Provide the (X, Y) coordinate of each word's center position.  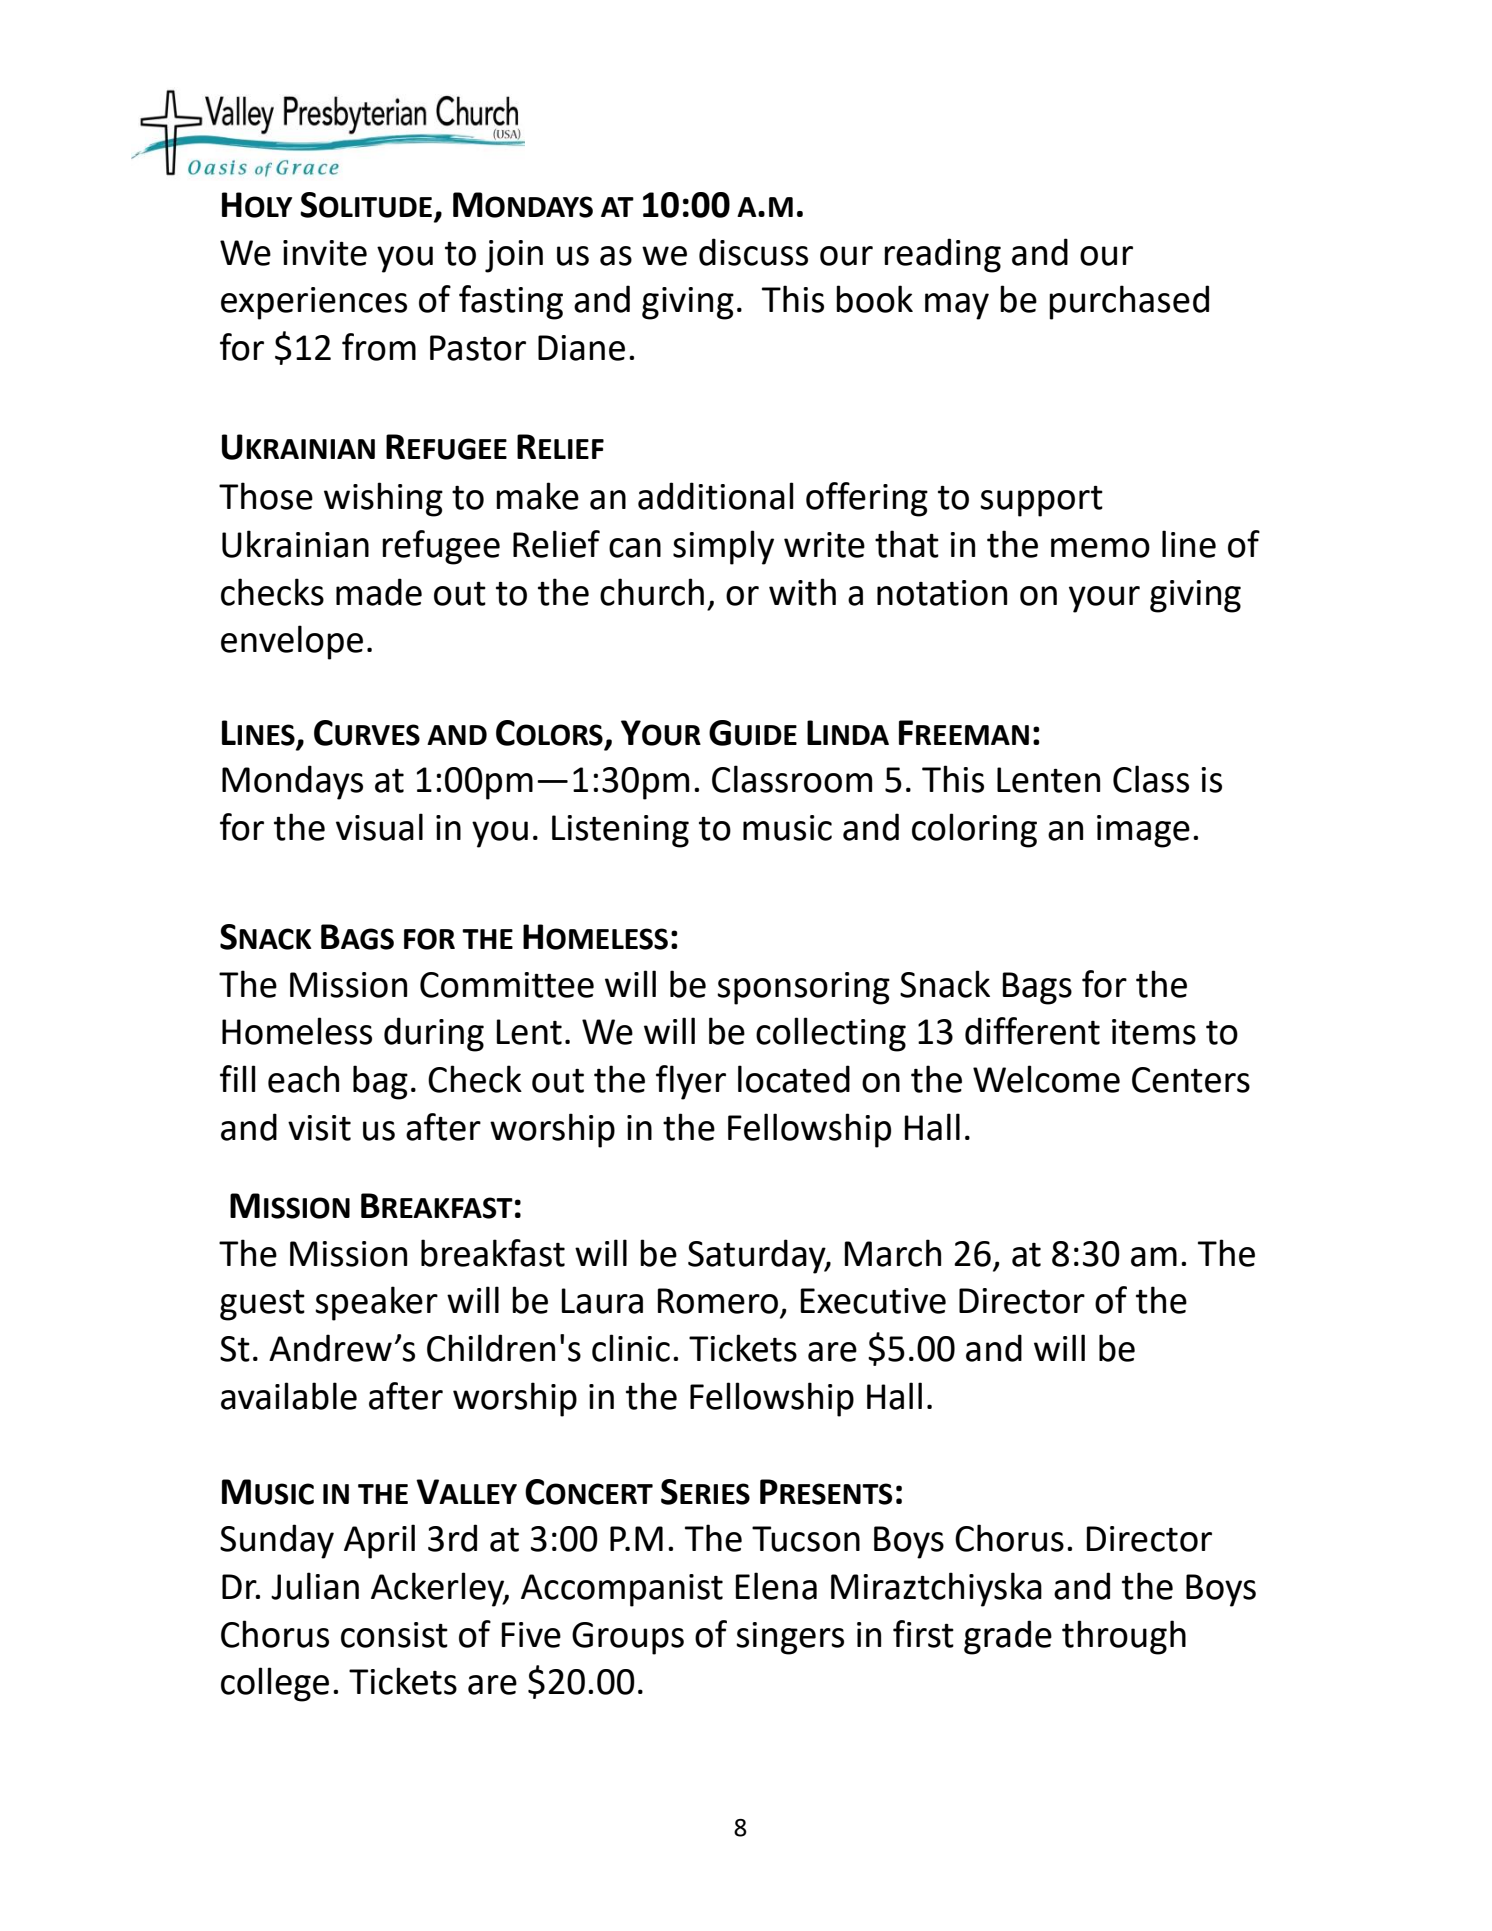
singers (790, 1638)
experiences (314, 303)
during (434, 1034)
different (1032, 1031)
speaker (376, 1303)
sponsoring (803, 988)
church (652, 592)
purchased (1129, 302)
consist (394, 1635)
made (379, 592)
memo (1100, 548)
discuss (753, 252)
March (893, 1253)
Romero (718, 1301)
